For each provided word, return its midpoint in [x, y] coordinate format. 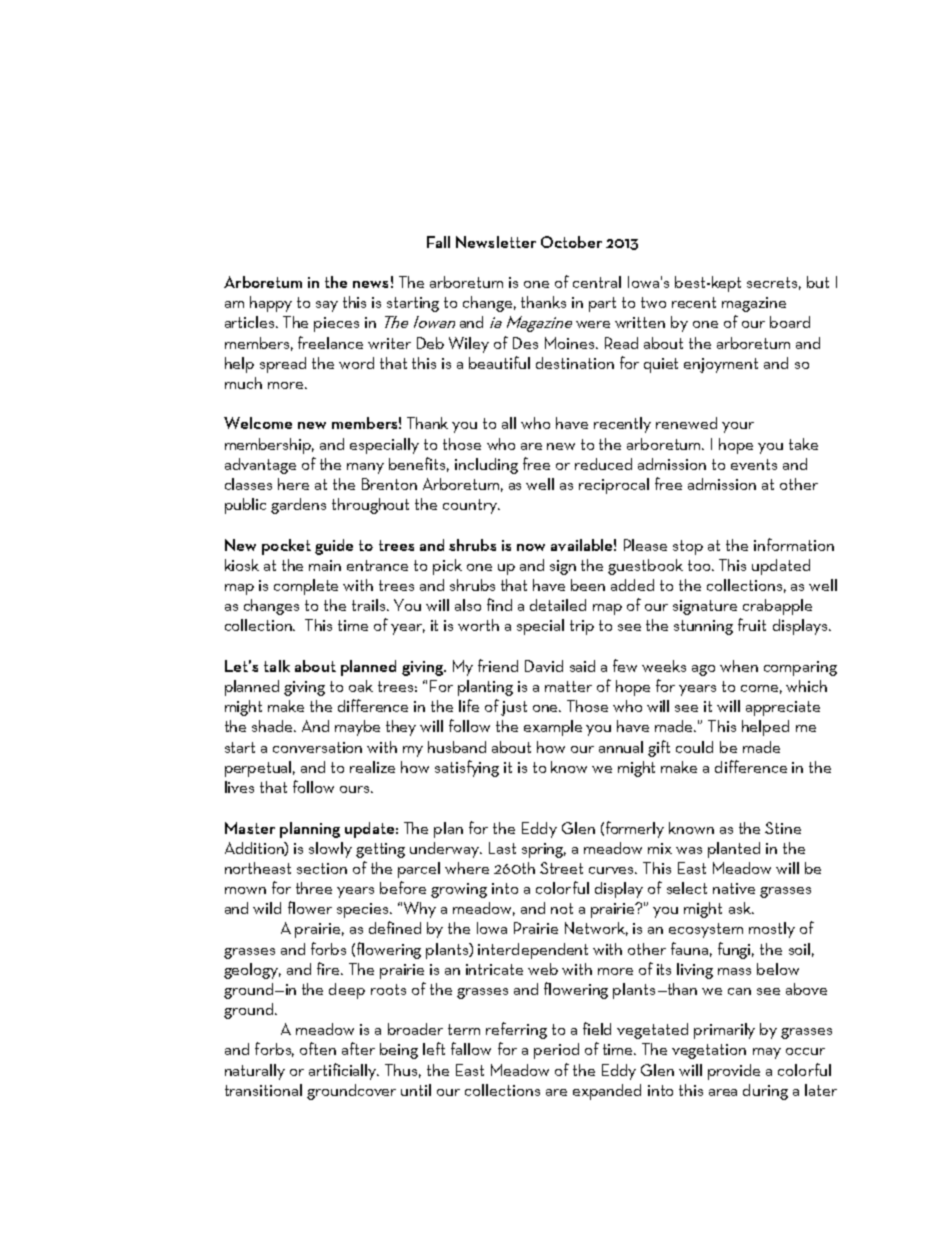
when [739, 666]
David [544, 666]
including [486, 466]
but [818, 282]
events [754, 464]
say [327, 306]
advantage [260, 466]
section [322, 868]
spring [544, 850]
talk [277, 666]
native [734, 888]
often [318, 1048]
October [571, 242]
